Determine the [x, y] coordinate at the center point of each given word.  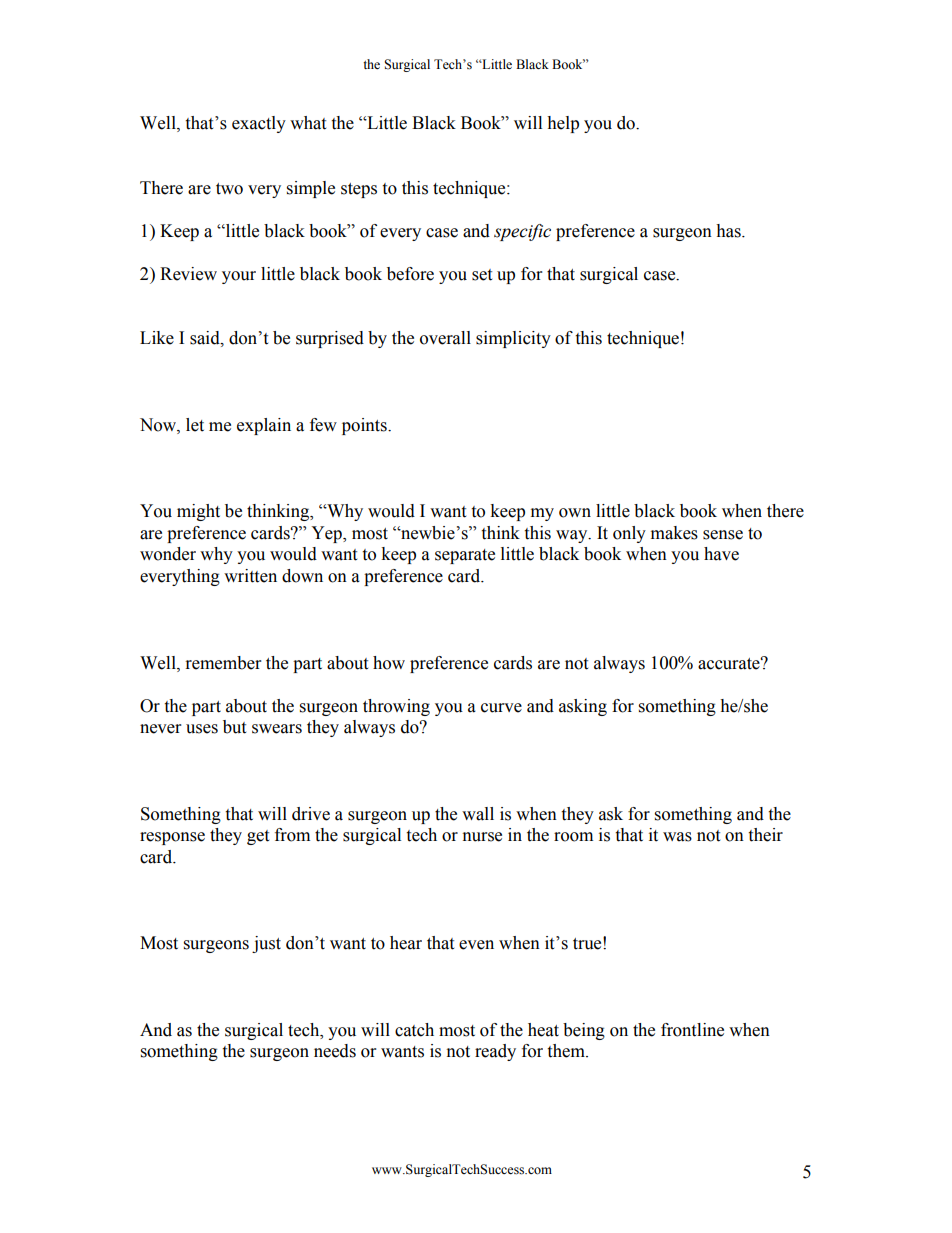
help [563, 124]
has [729, 231]
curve [501, 708]
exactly [259, 124]
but [234, 727]
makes [674, 533]
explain [264, 426]
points [365, 426]
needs [335, 1051]
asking [583, 707]
